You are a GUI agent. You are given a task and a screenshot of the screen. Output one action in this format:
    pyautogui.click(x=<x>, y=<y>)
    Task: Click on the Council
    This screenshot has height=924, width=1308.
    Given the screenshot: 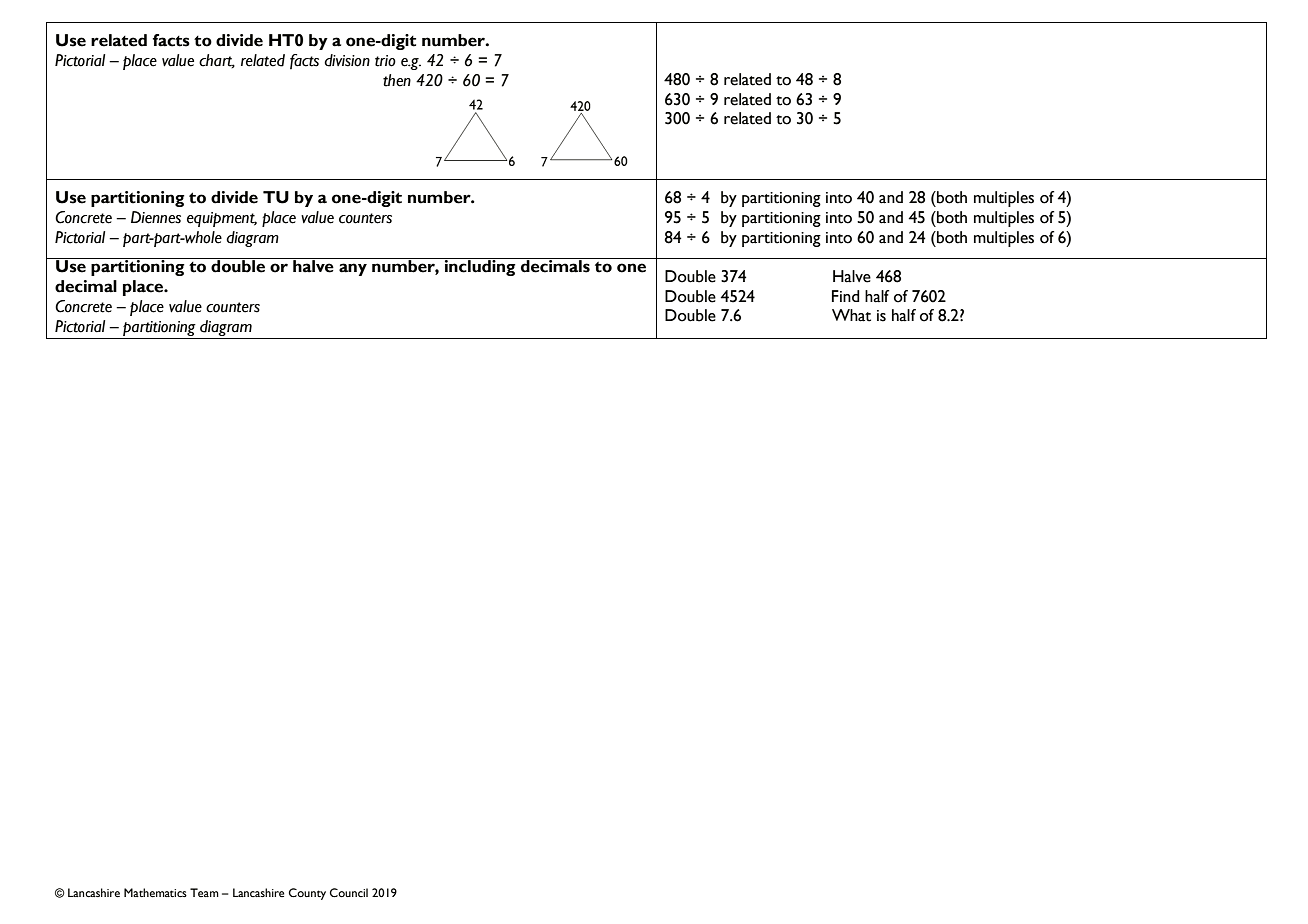 What is the action you would take?
    pyautogui.click(x=349, y=893)
